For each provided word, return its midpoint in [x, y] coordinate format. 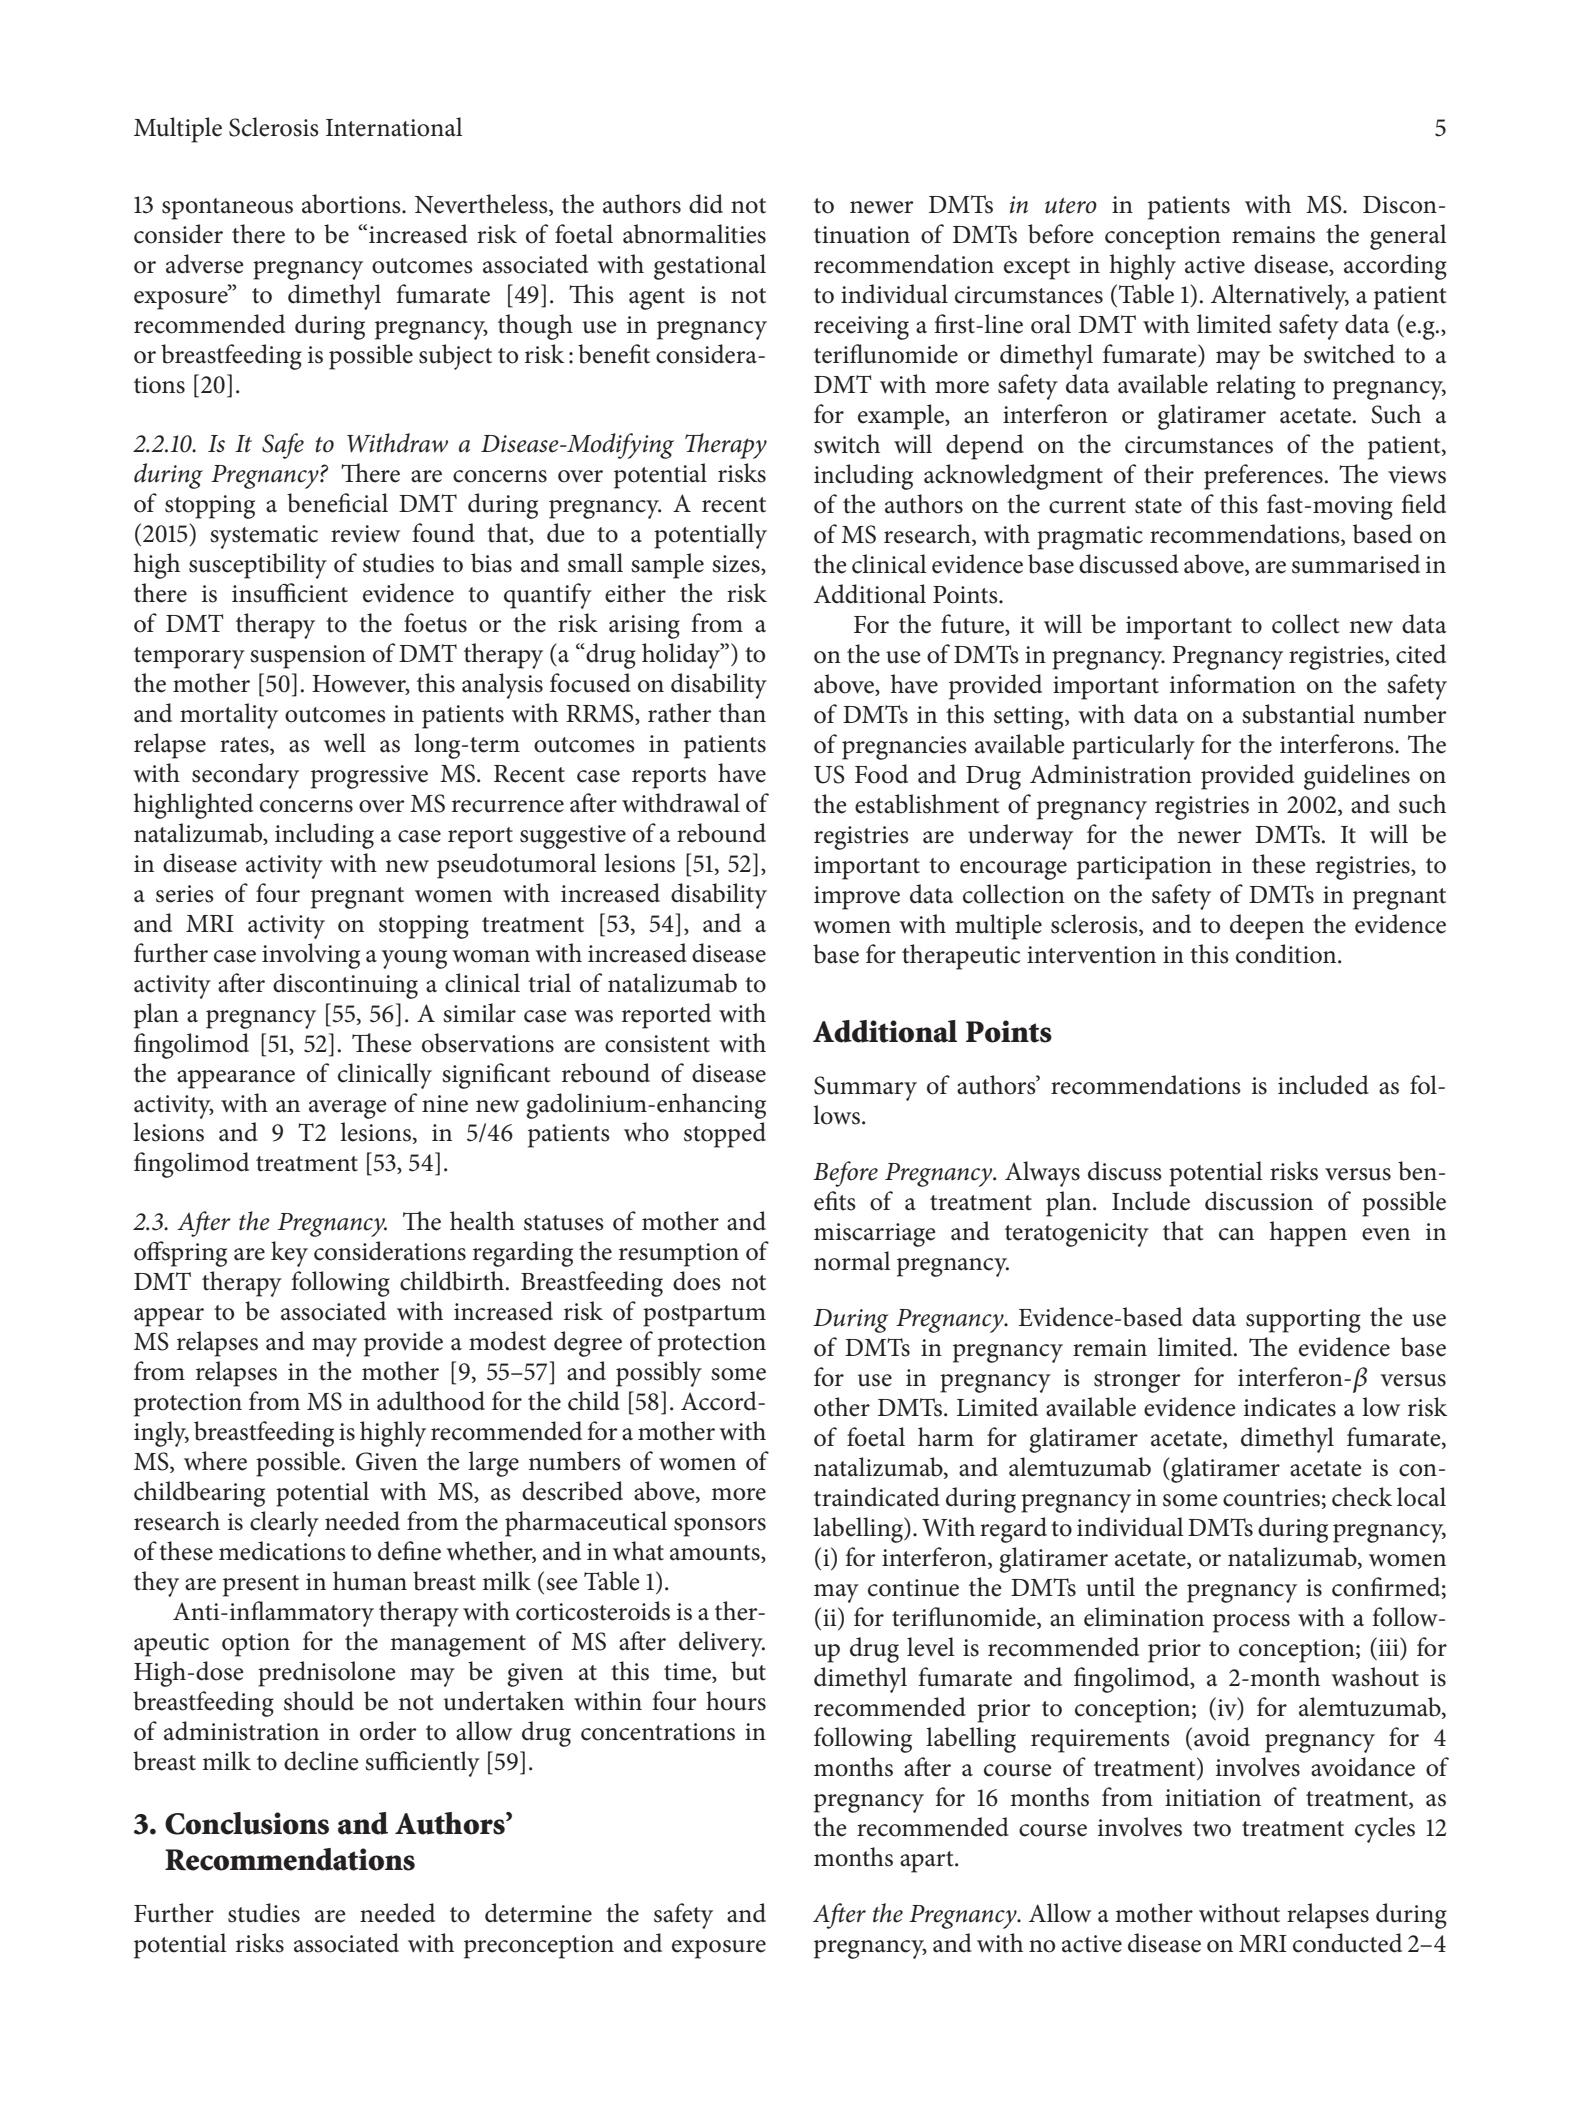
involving [311, 956]
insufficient [290, 593]
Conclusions [247, 1823]
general [1408, 237]
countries [1271, 1498]
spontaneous [227, 209]
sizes [737, 565]
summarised [1356, 564]
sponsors [720, 1527]
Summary [865, 1088]
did [706, 204]
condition [1287, 954]
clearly [284, 1524]
